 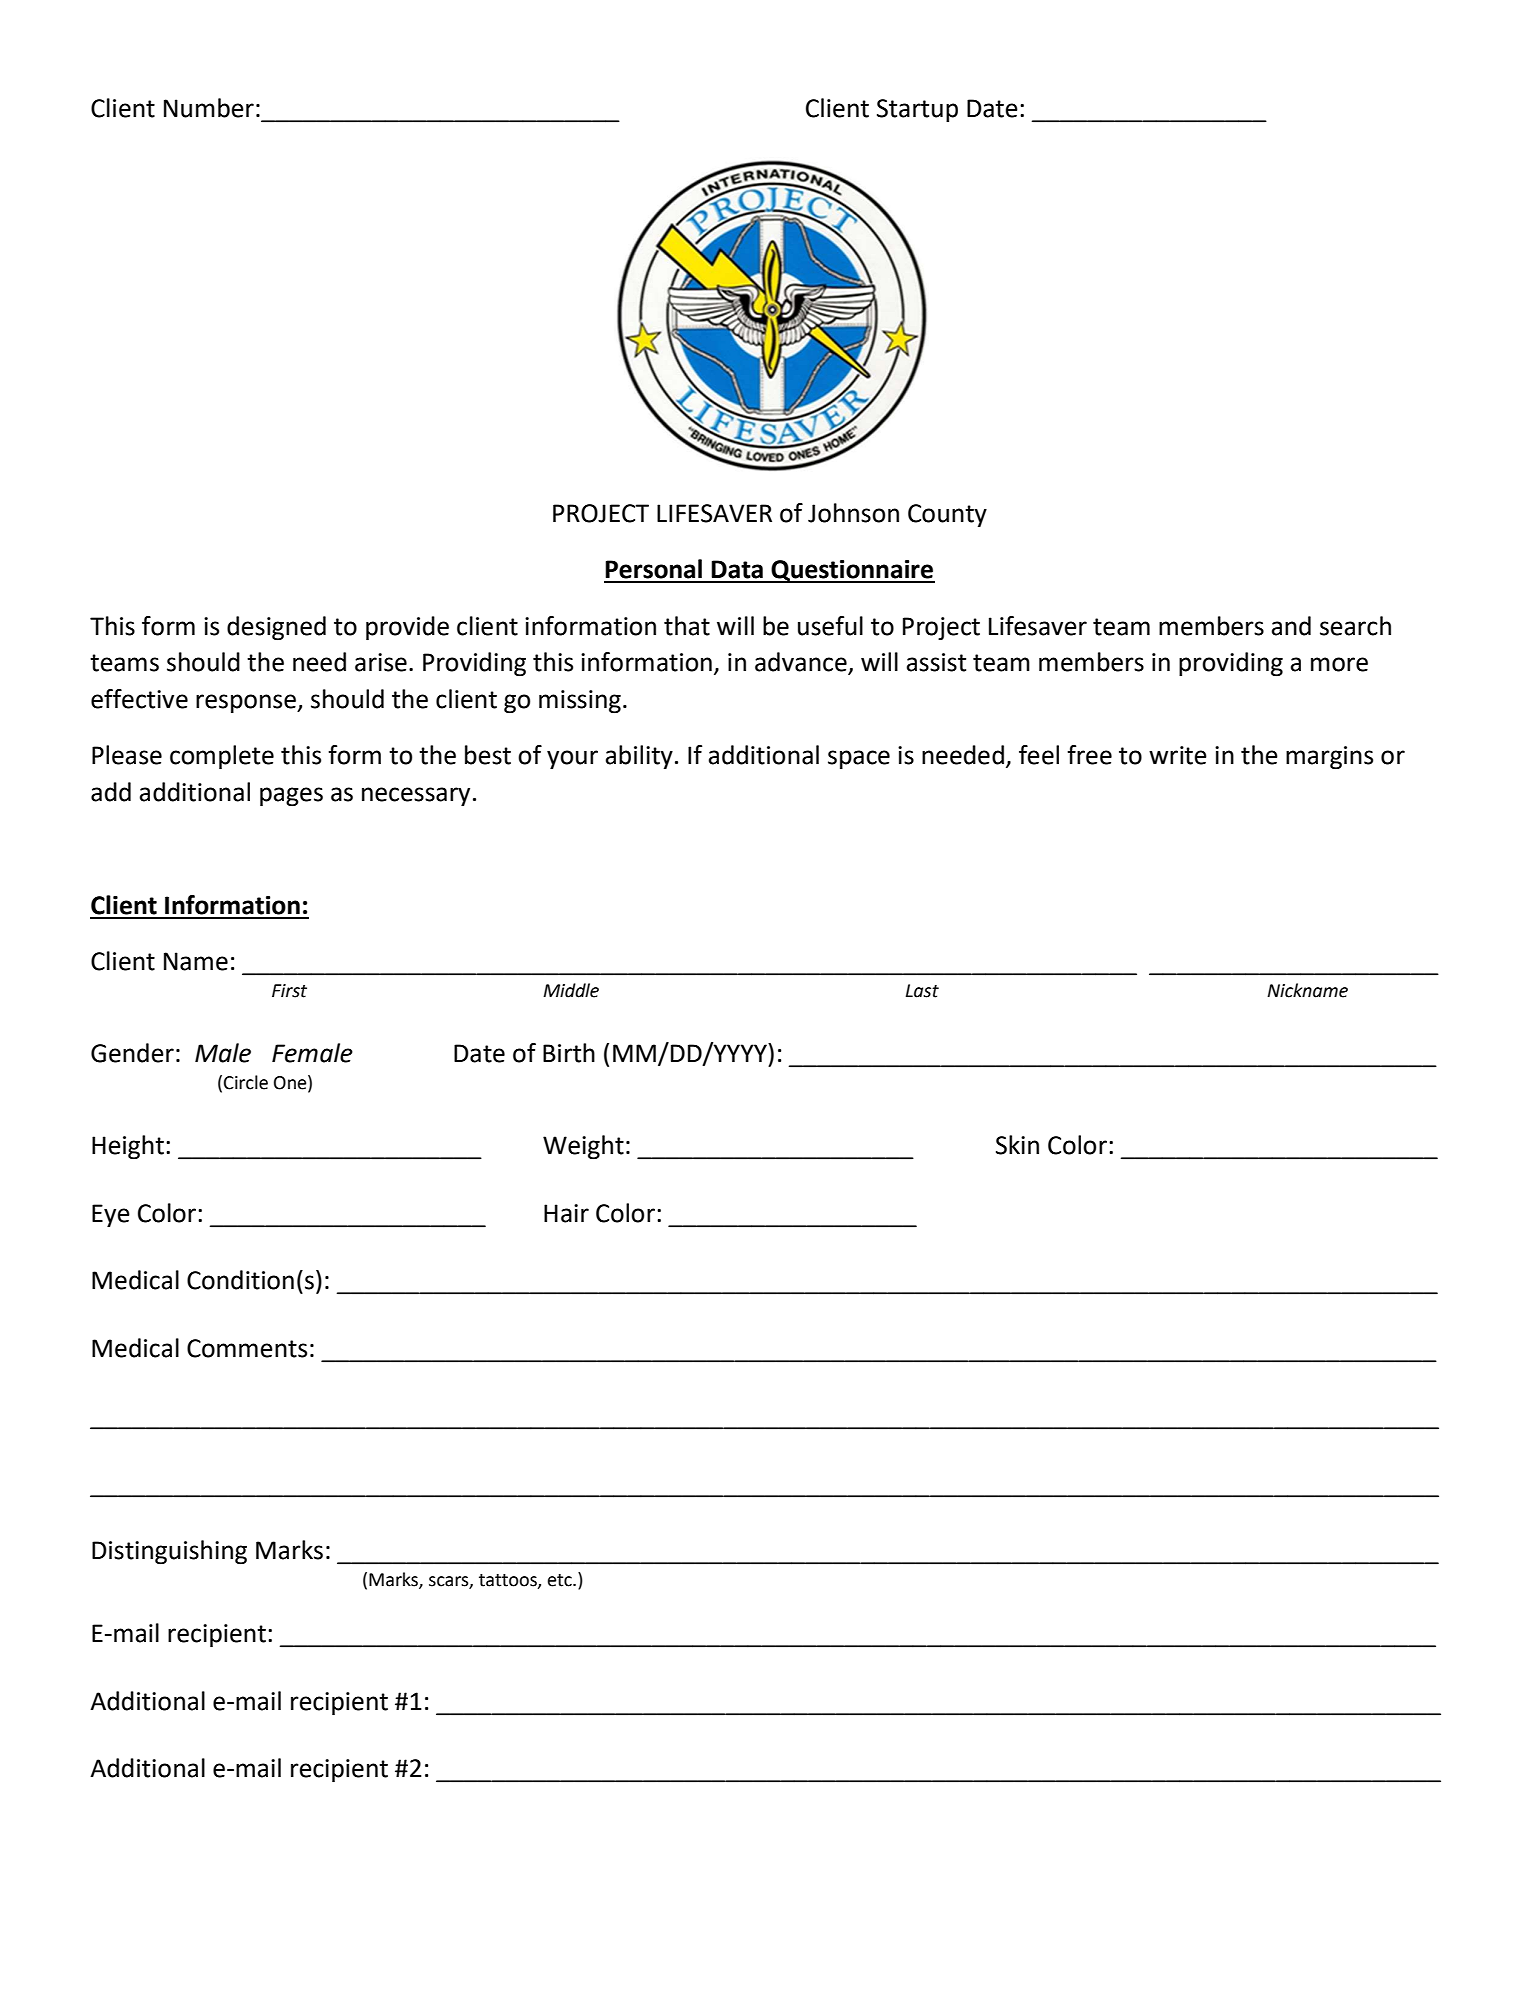 What do you see at coordinates (687, 626) in the screenshot?
I see `that` at bounding box center [687, 626].
